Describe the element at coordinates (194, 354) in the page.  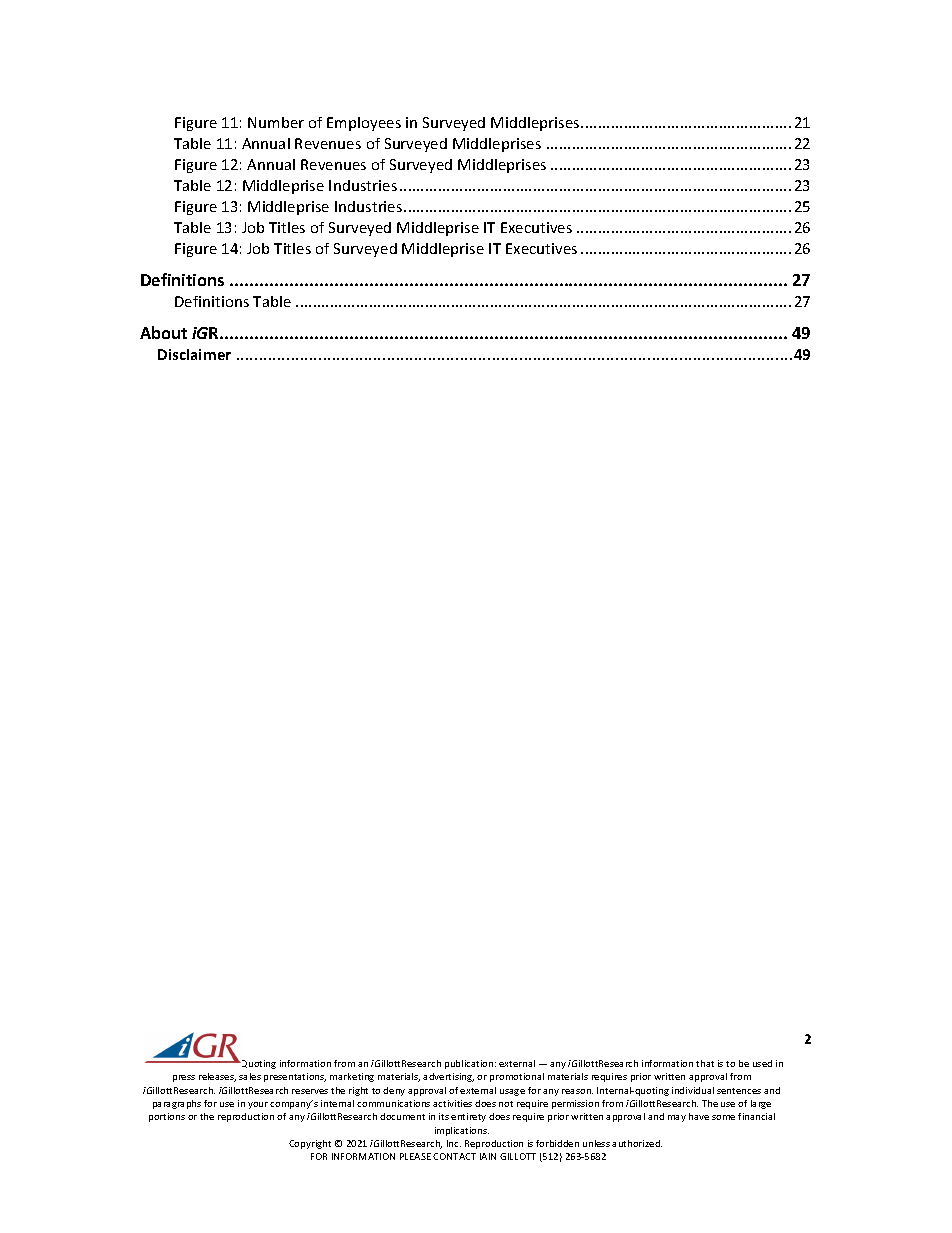
I see `Disclaimer` at that location.
